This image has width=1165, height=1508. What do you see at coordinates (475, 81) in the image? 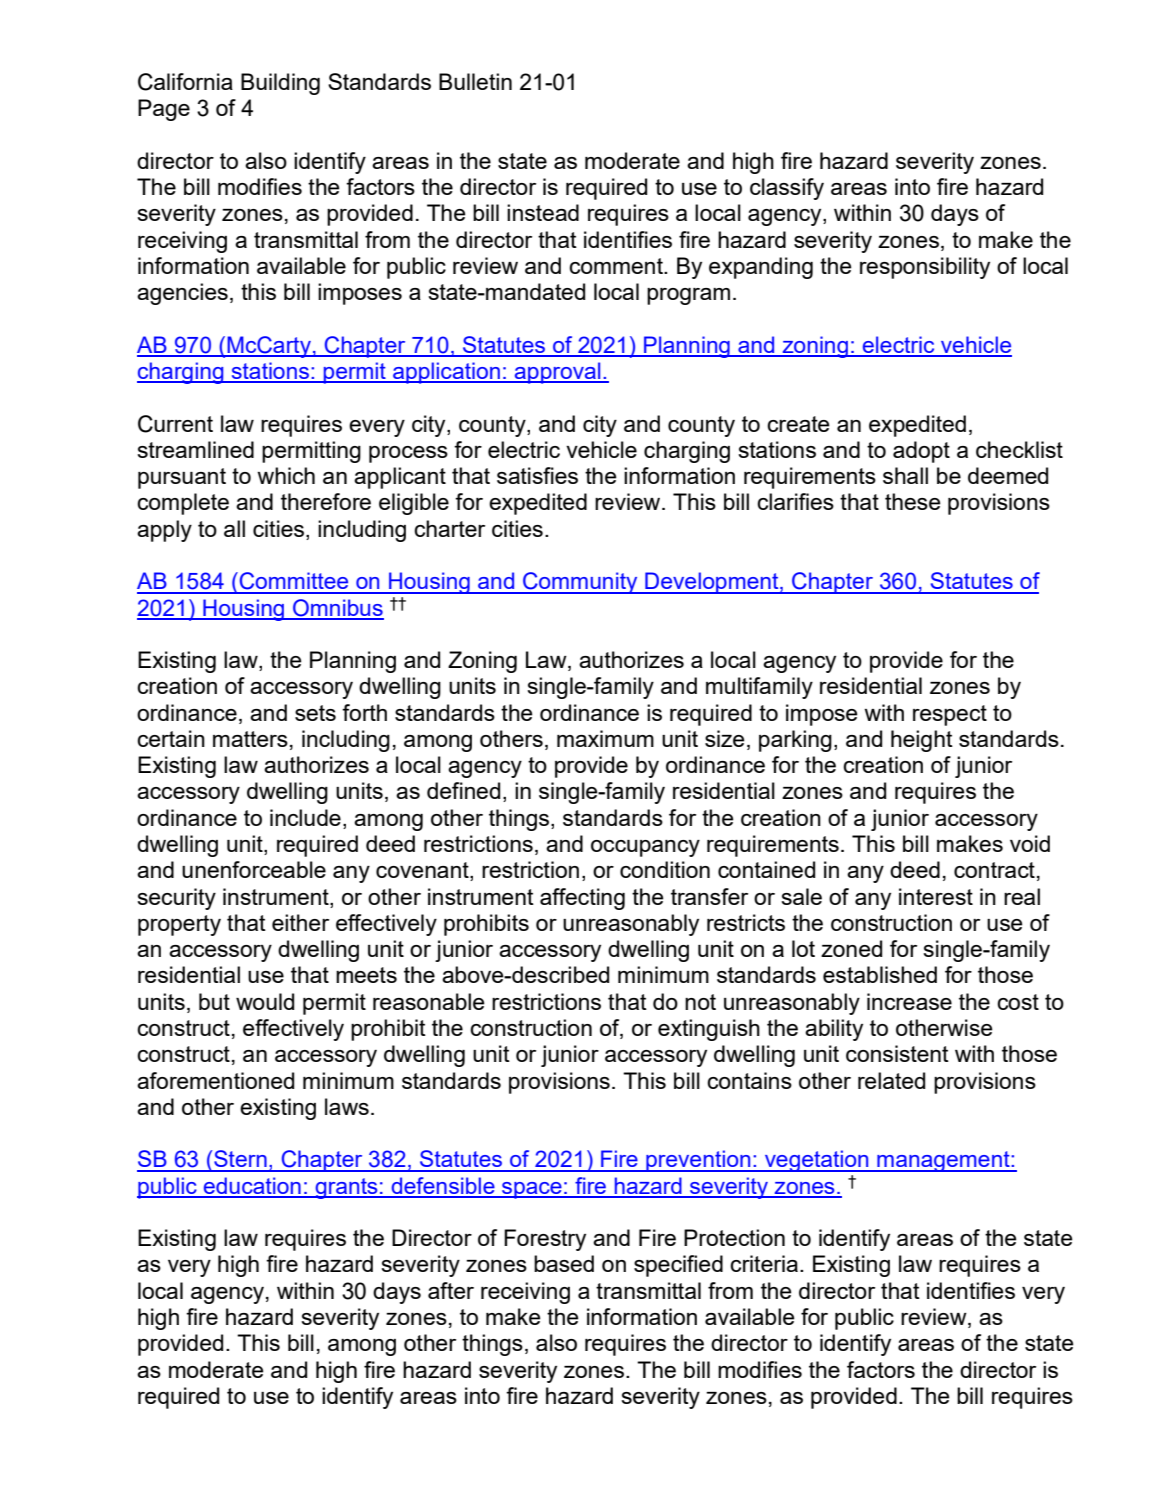
I see `Bulletin` at bounding box center [475, 81].
